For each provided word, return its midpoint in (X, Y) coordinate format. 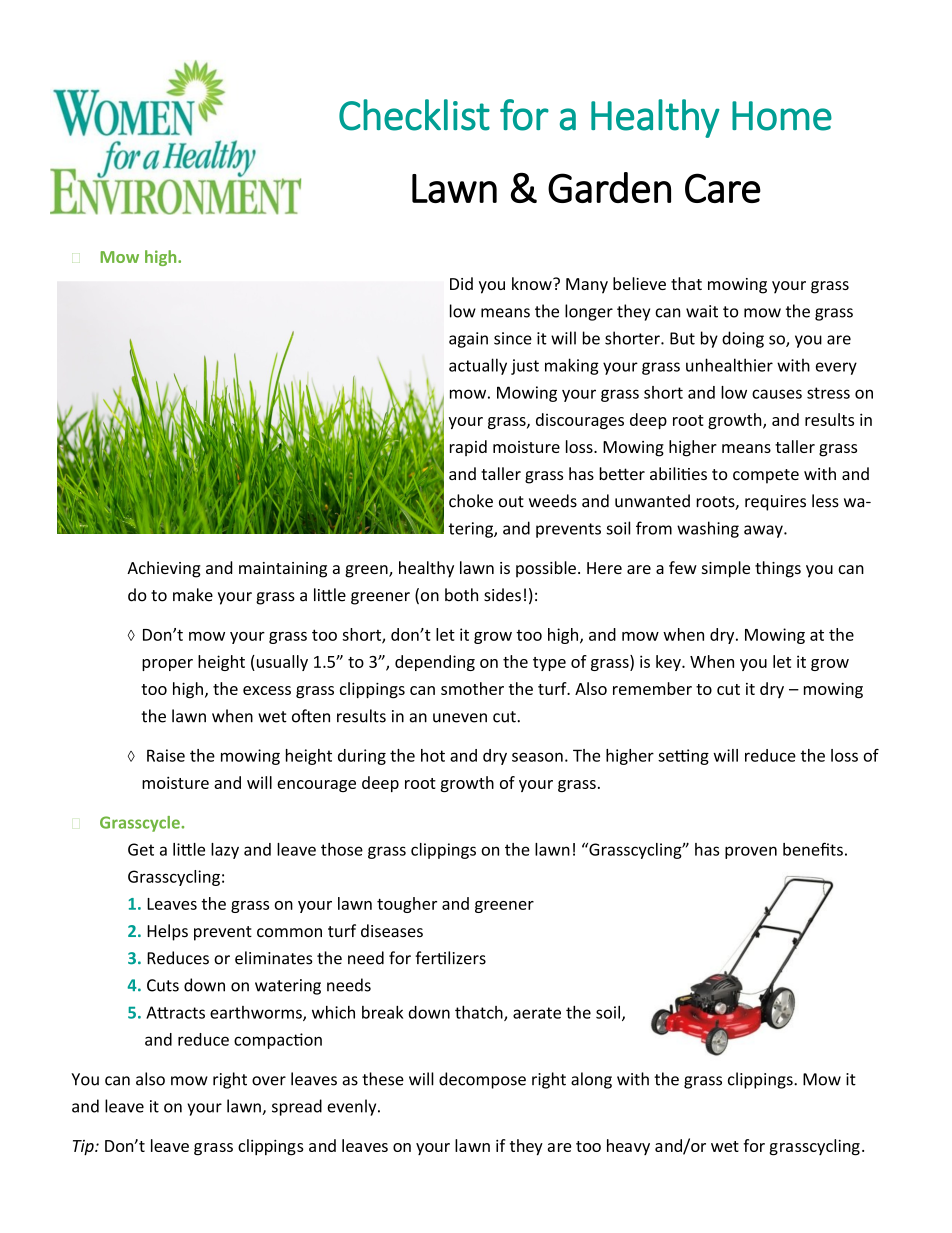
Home (782, 116)
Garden (609, 187)
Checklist (414, 115)
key (669, 663)
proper (167, 665)
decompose (482, 1080)
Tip (84, 1147)
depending (435, 663)
